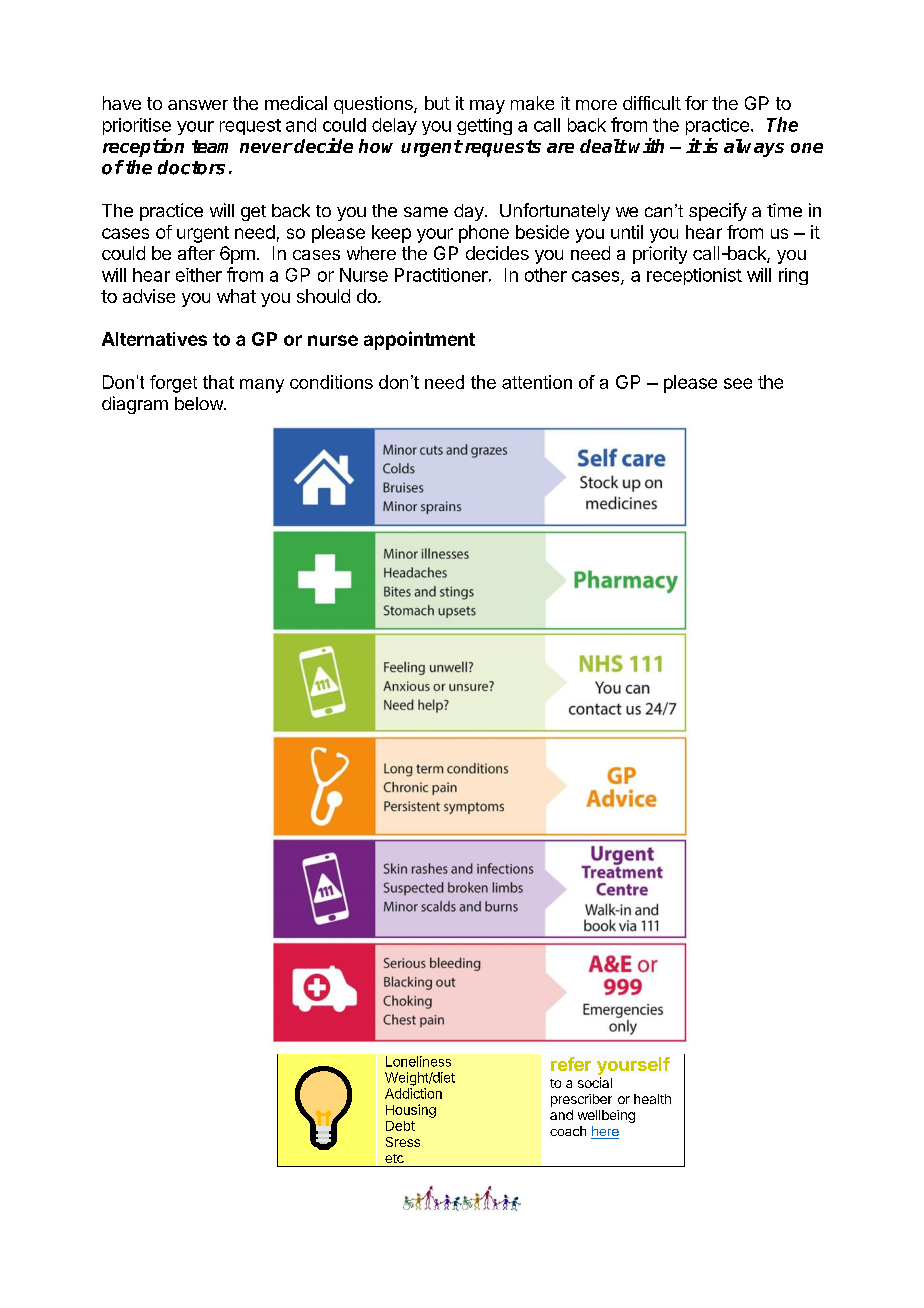  Describe the element at coordinates (394, 1158) in the screenshot. I see `etc` at that location.
